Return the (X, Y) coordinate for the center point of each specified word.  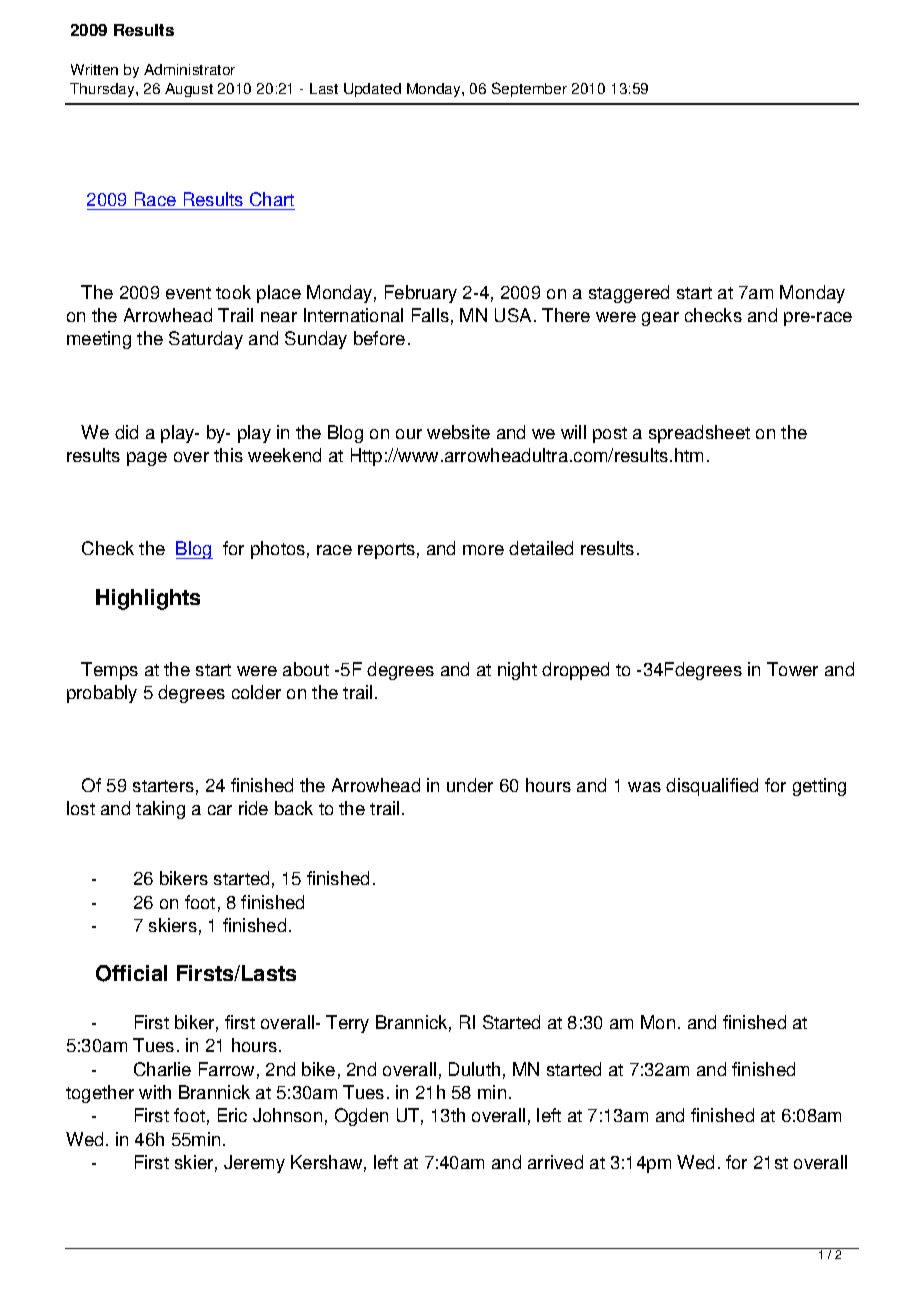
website (458, 432)
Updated (372, 90)
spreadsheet (699, 434)
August (189, 90)
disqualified (712, 787)
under (470, 785)
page (147, 459)
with (155, 1092)
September (529, 89)
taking (160, 810)
